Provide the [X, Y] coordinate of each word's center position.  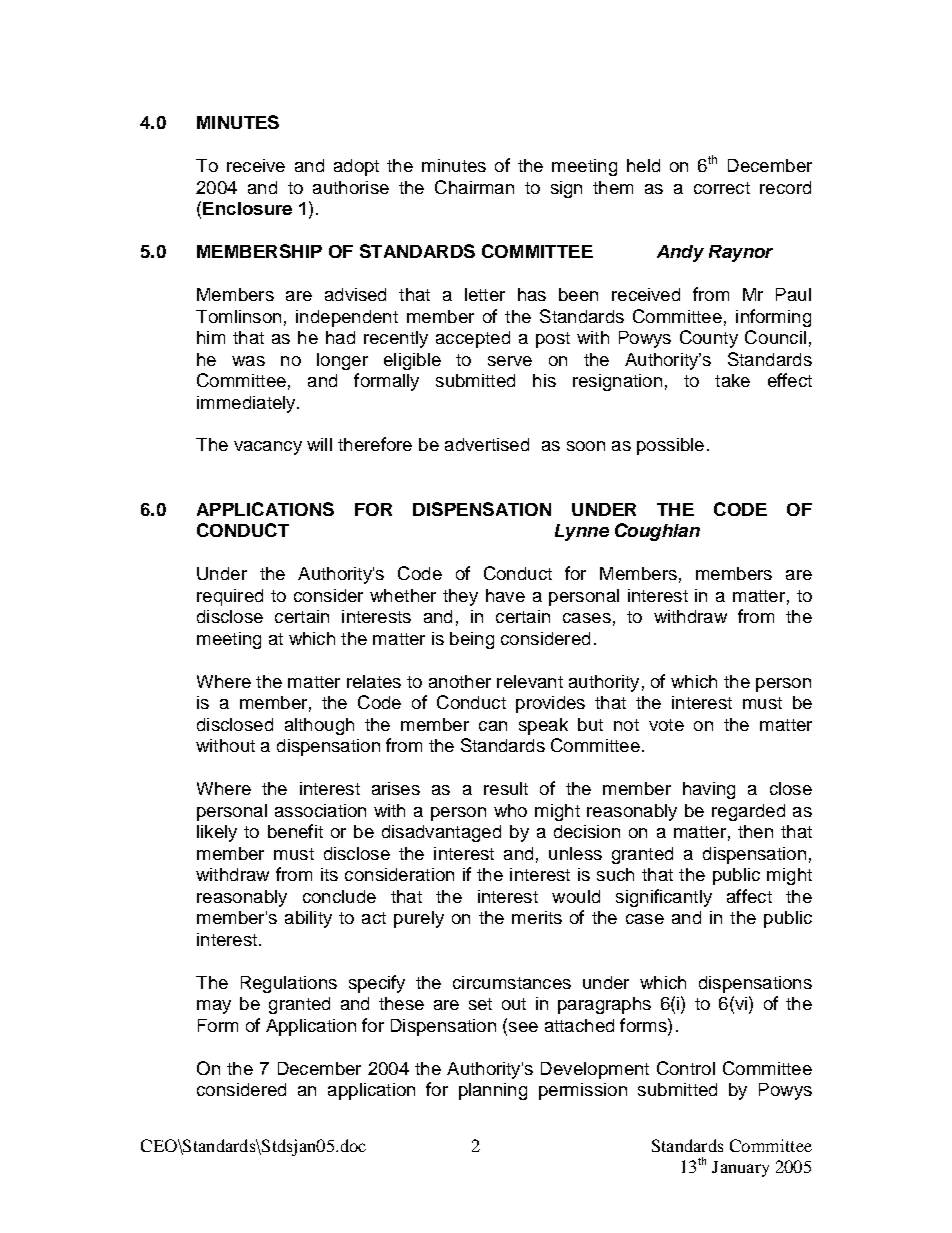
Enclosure [247, 208]
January [740, 1169]
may [214, 1007]
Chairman [474, 187]
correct [722, 188]
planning [493, 1091]
